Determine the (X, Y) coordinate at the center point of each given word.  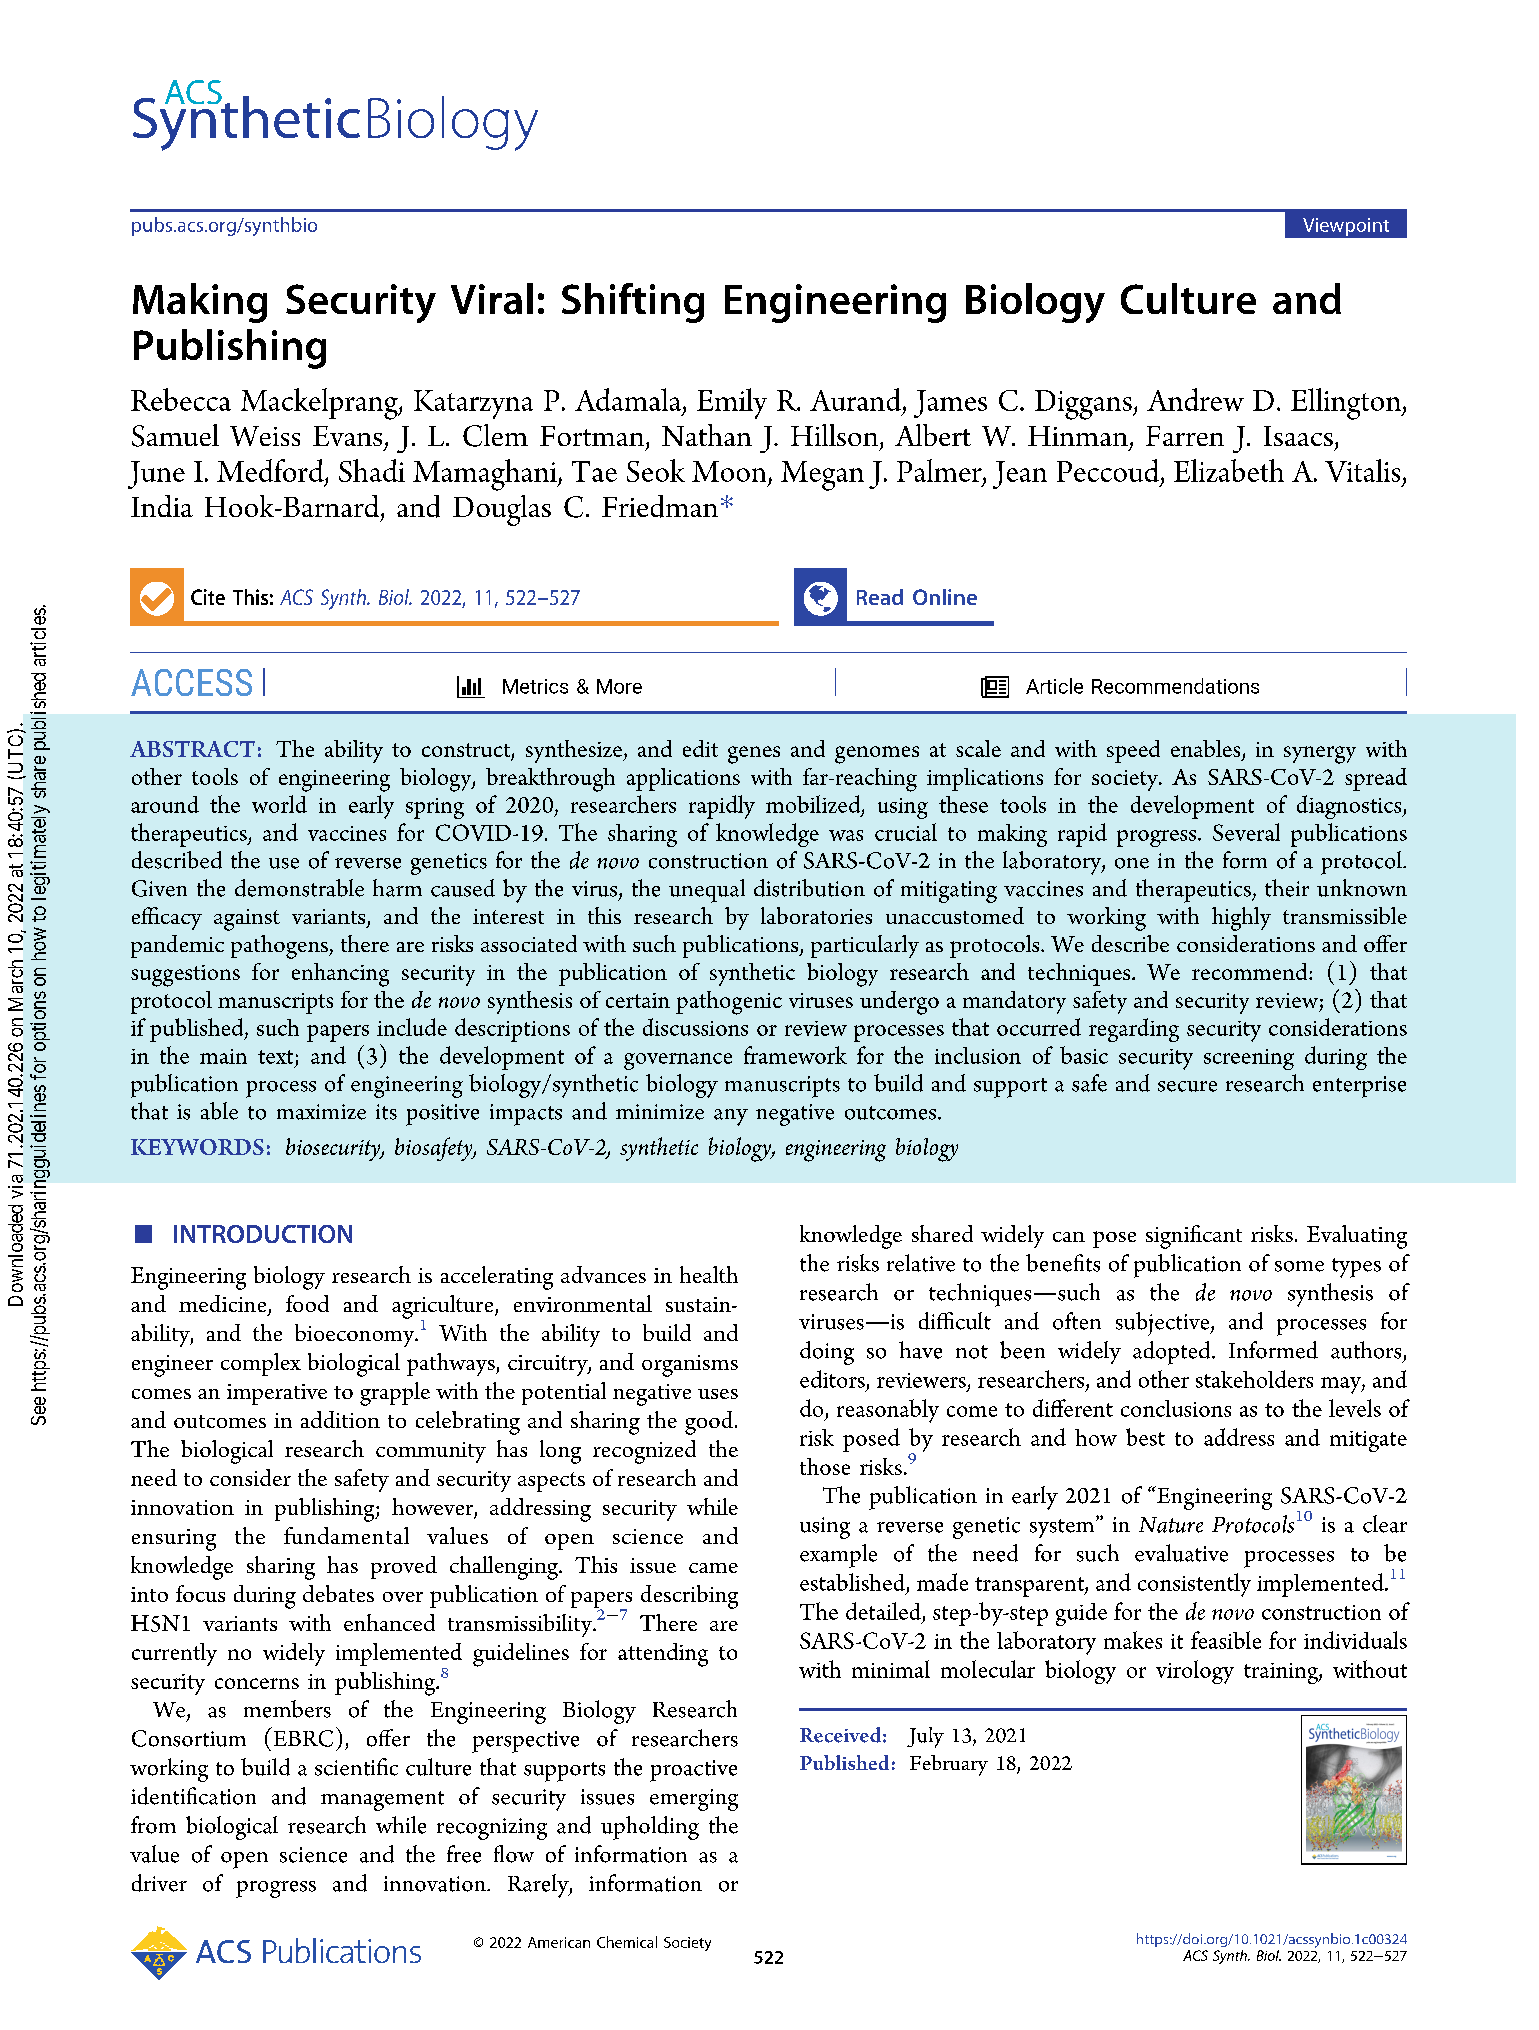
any (731, 1117)
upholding (650, 1828)
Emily (732, 403)
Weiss (265, 436)
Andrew (1195, 399)
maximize (321, 1112)
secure (1187, 1086)
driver (159, 1883)
